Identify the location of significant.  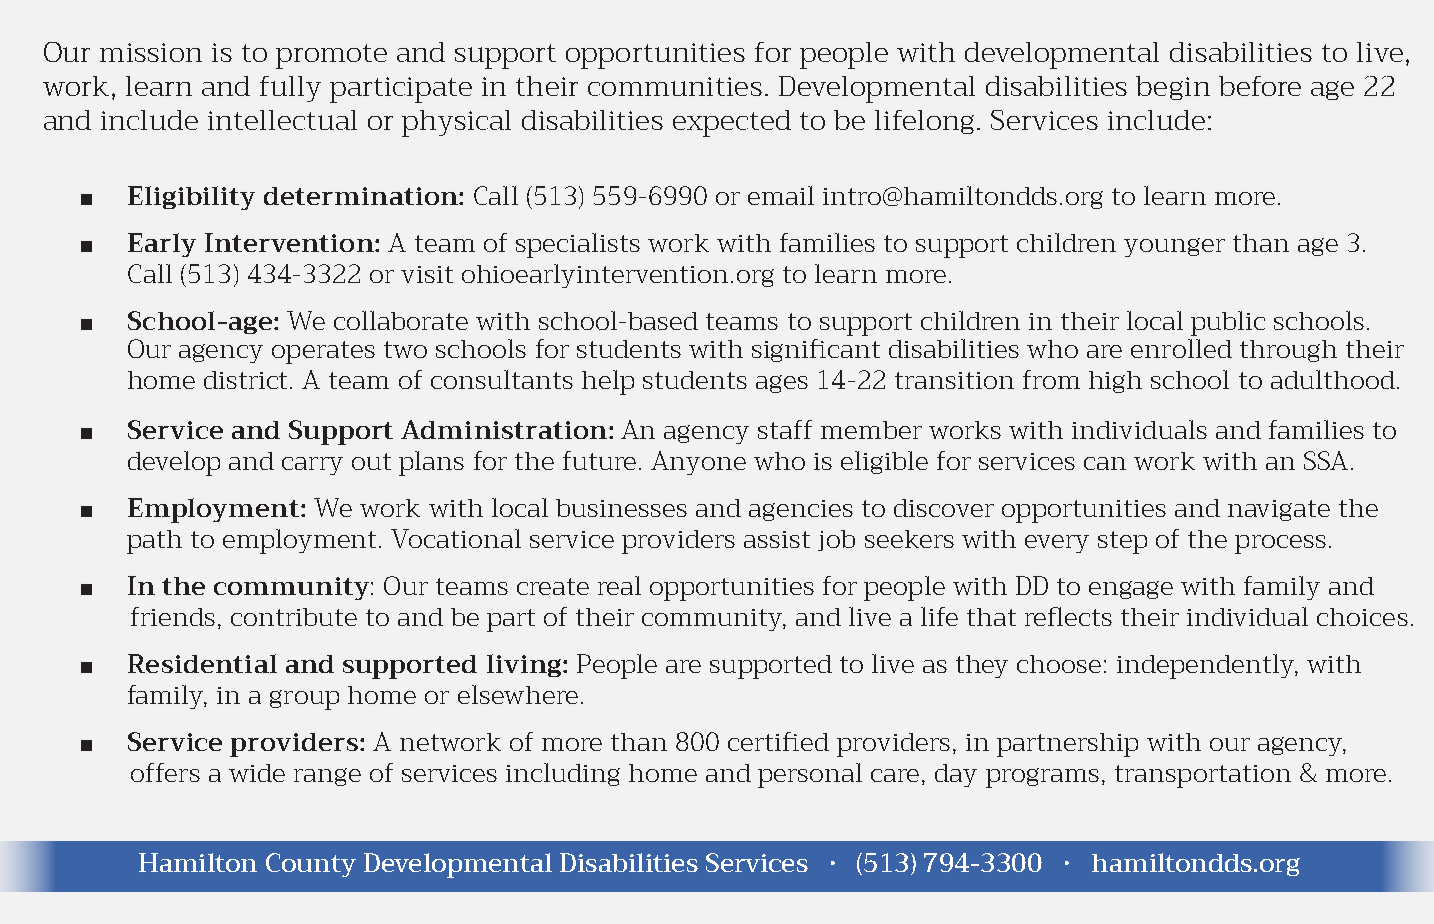
(816, 350).
